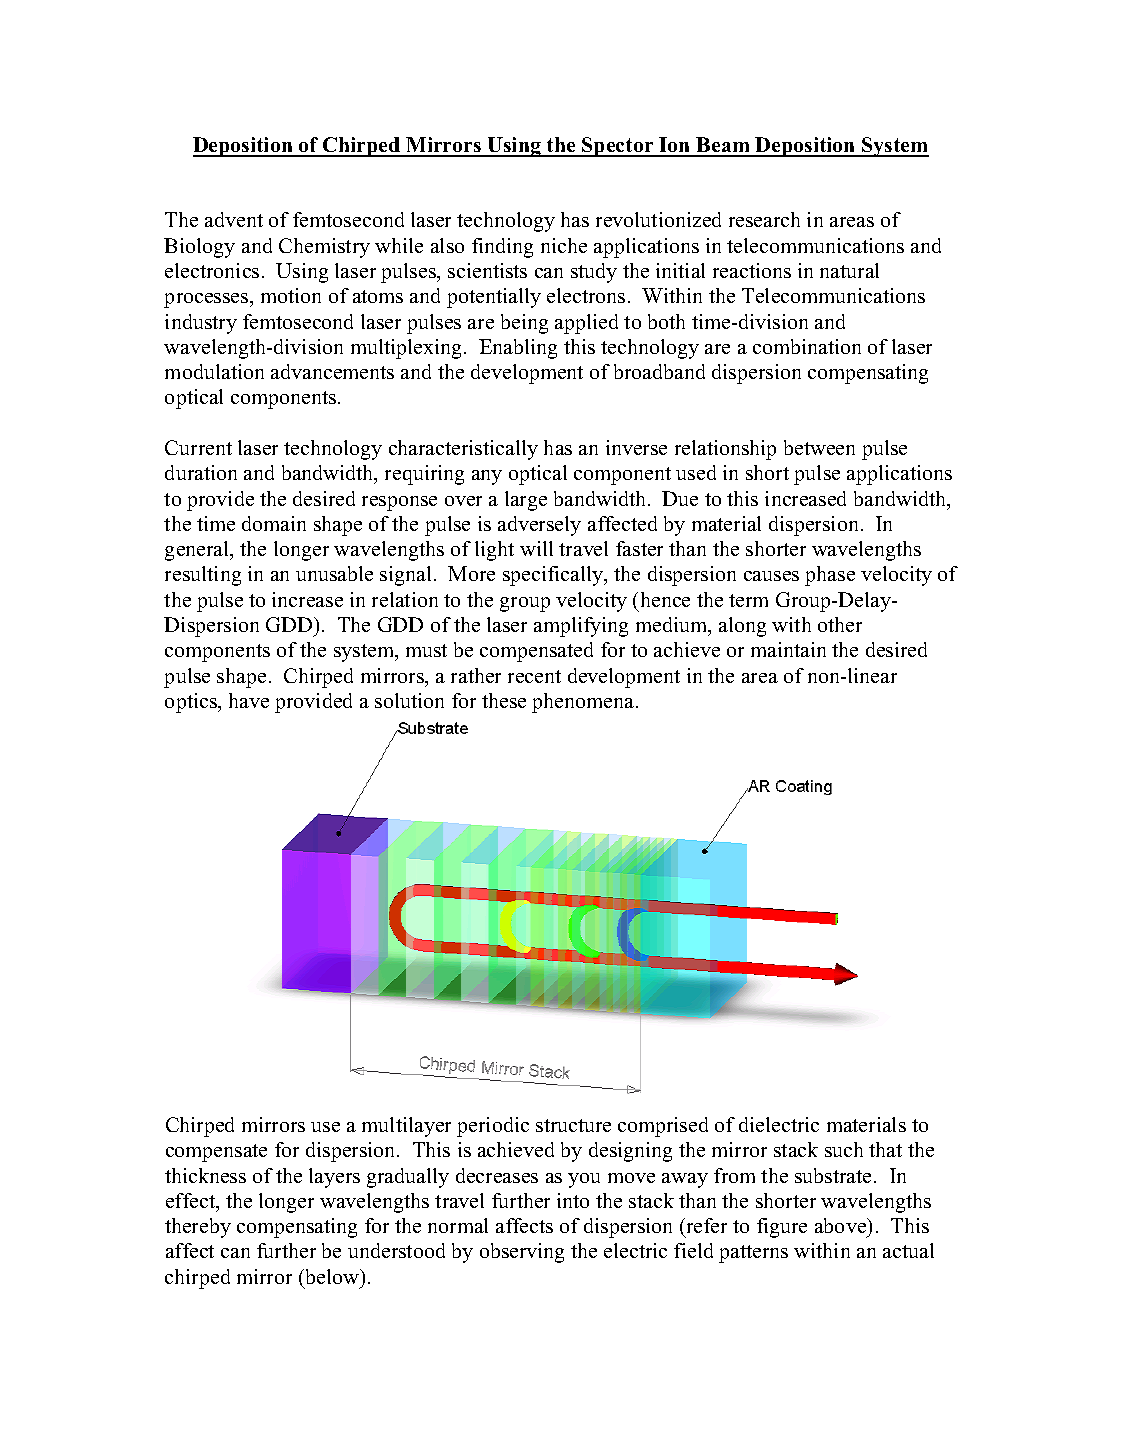 The image size is (1122, 1451). Describe the element at coordinates (522, 1253) in the document. I see `observing` at that location.
